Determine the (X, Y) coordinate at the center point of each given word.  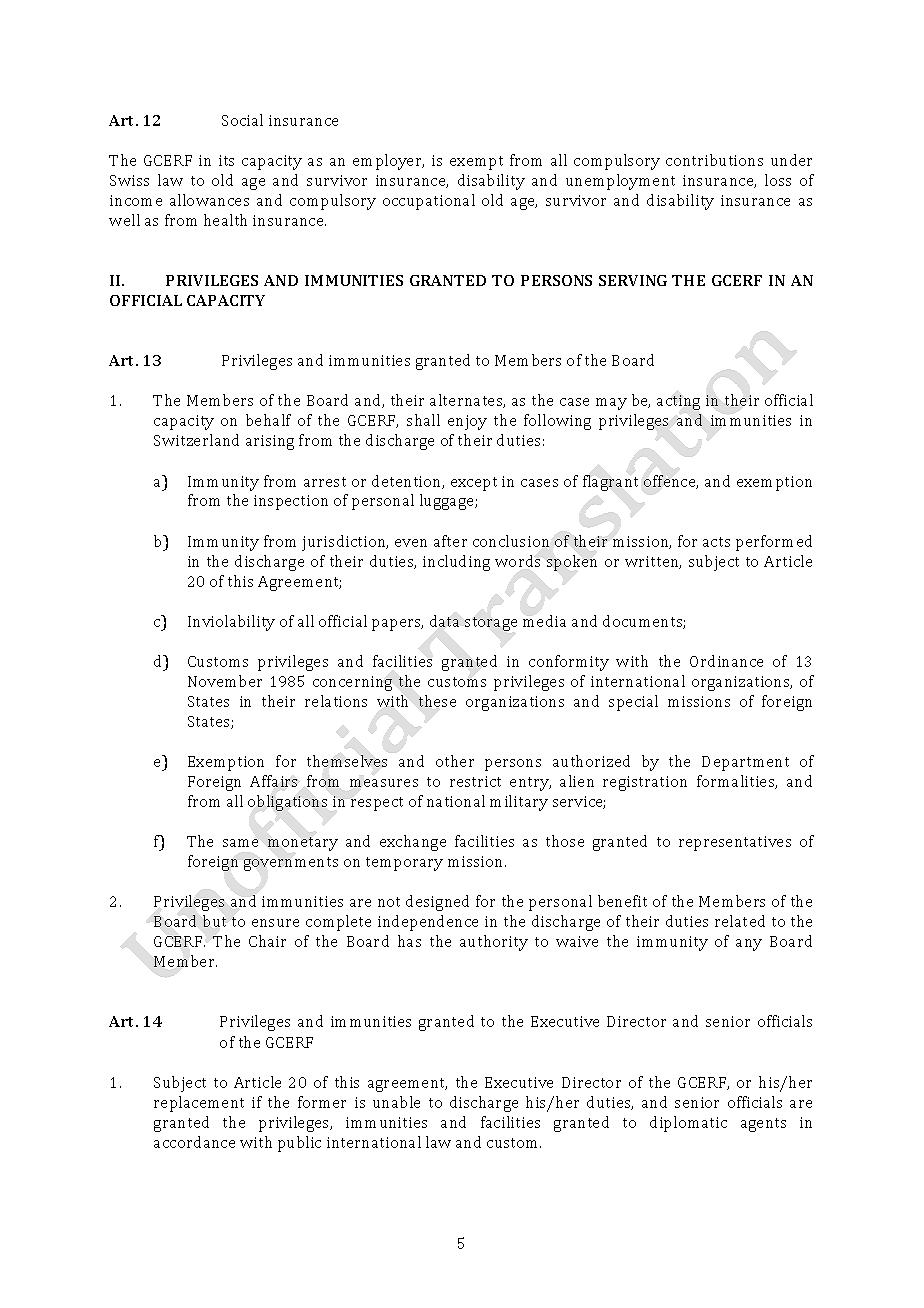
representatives (735, 843)
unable (396, 1102)
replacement (199, 1104)
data (444, 621)
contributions (714, 160)
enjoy (467, 422)
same (240, 843)
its (226, 160)
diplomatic (688, 1124)
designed (437, 903)
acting (678, 402)
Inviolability (231, 623)
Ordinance (726, 661)
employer (388, 162)
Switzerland (196, 440)
